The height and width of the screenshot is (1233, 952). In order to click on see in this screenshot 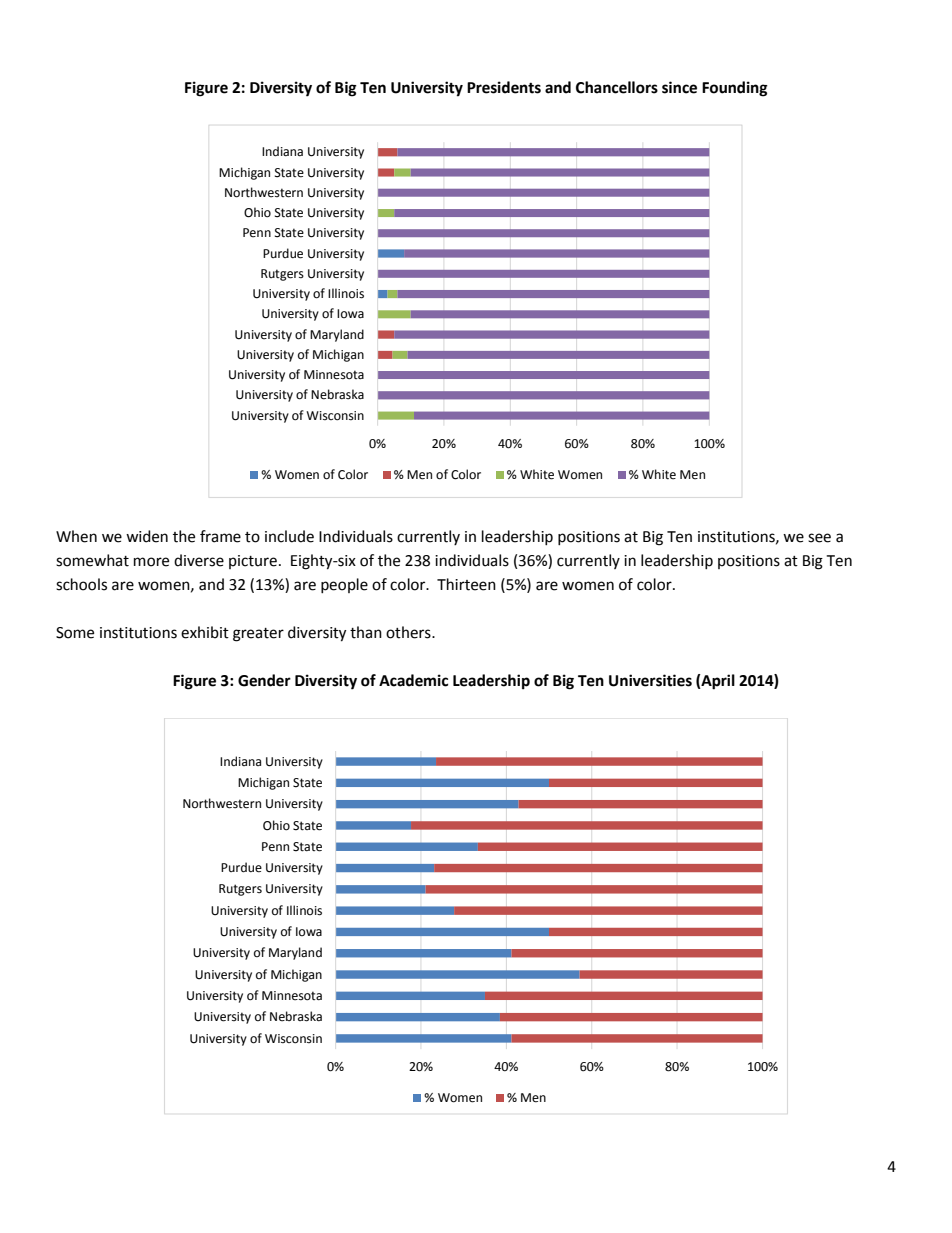, I will do `click(819, 538)`.
